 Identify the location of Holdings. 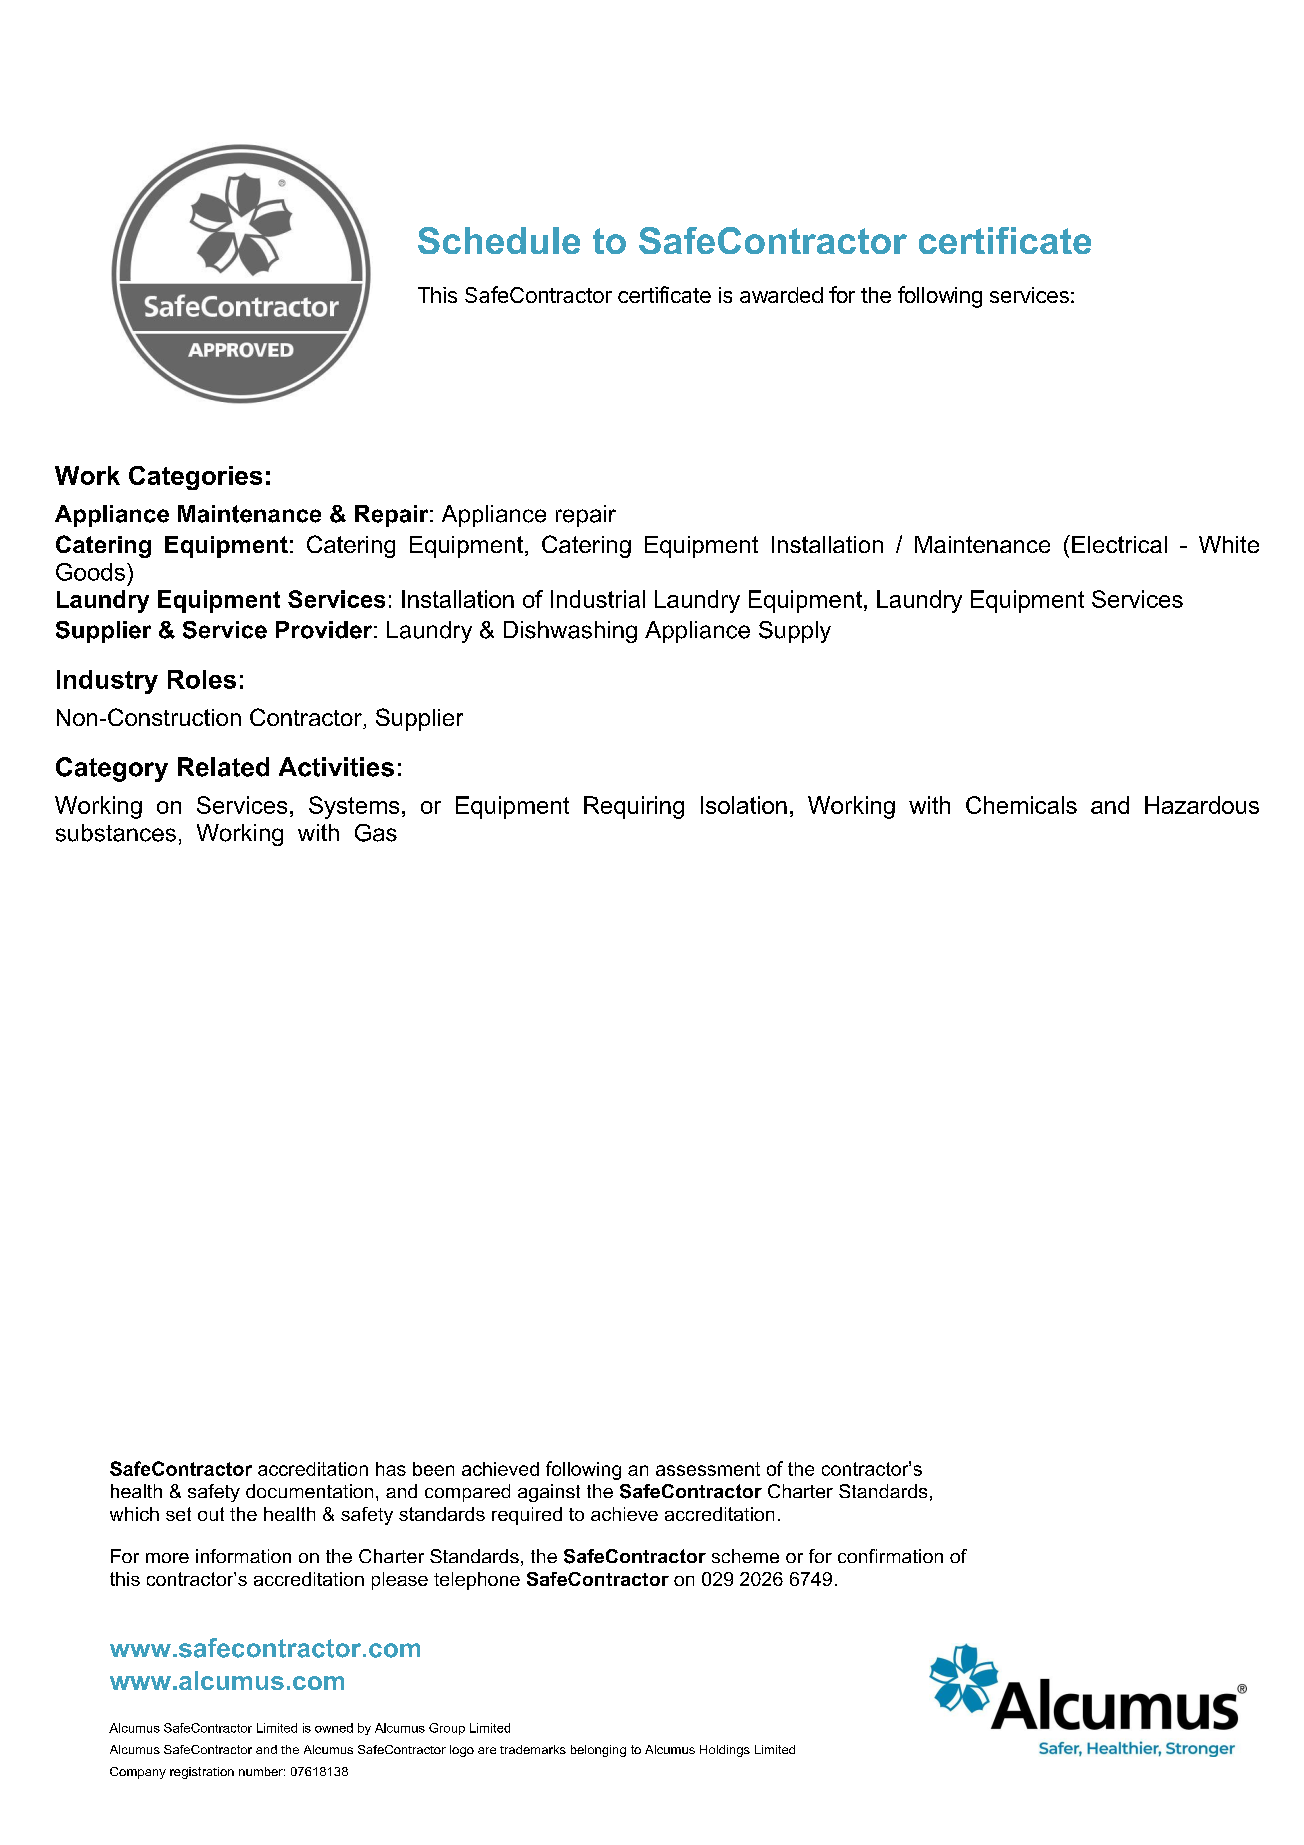
(725, 1751).
